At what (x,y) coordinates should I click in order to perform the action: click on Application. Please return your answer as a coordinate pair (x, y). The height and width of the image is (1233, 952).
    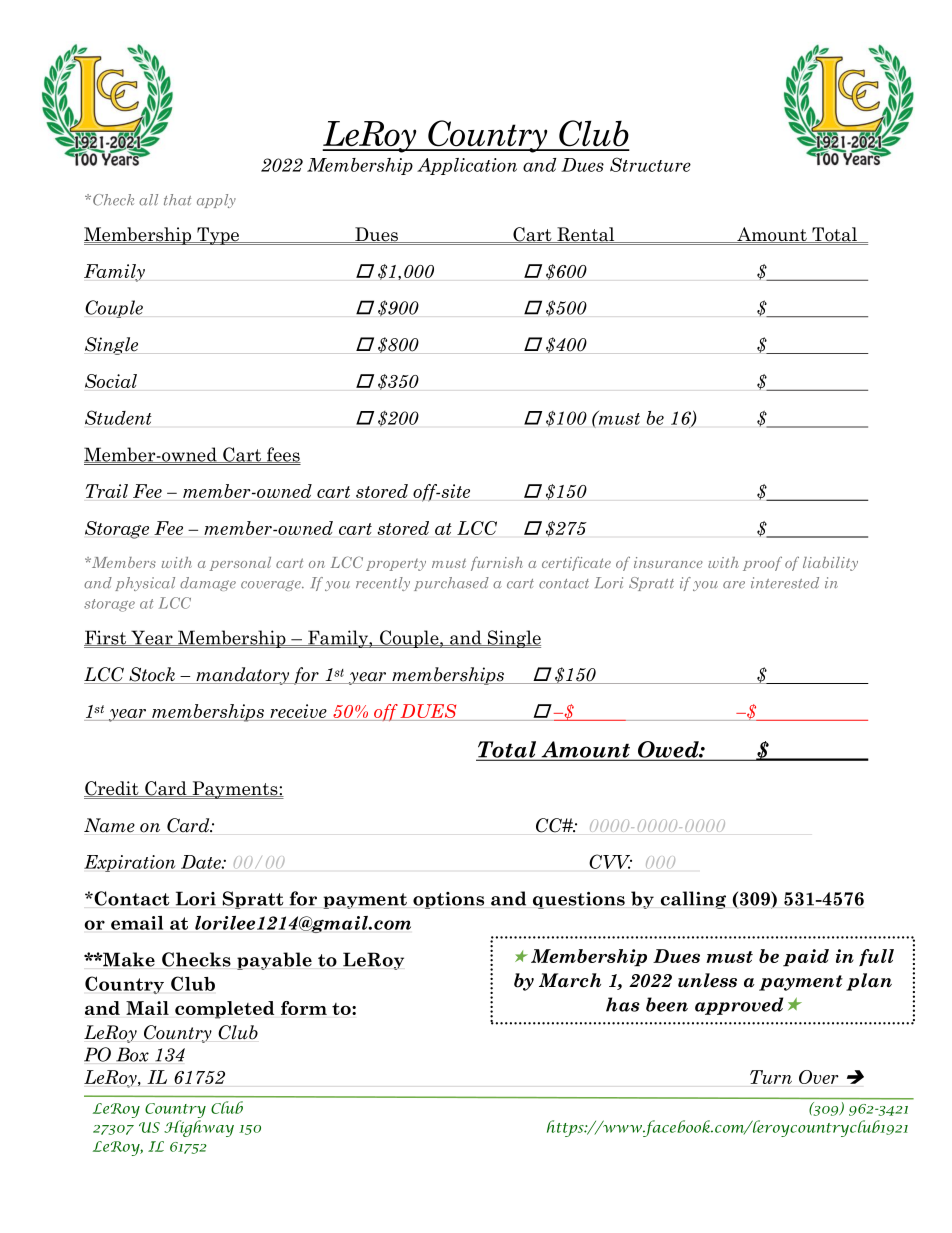
    Looking at the image, I should click on (467, 166).
